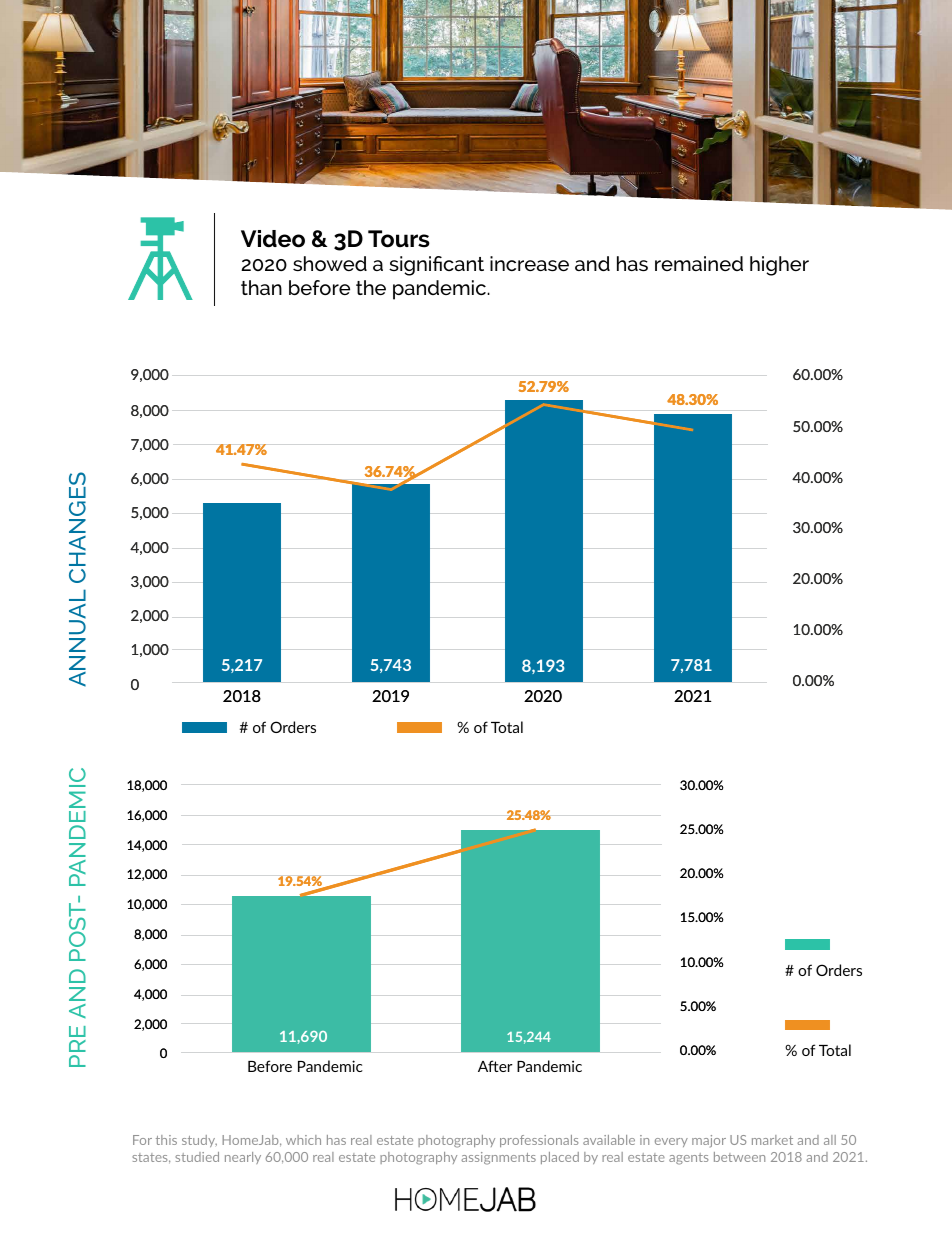 The height and width of the page is (1233, 952). I want to click on nearly, so click(243, 1158).
